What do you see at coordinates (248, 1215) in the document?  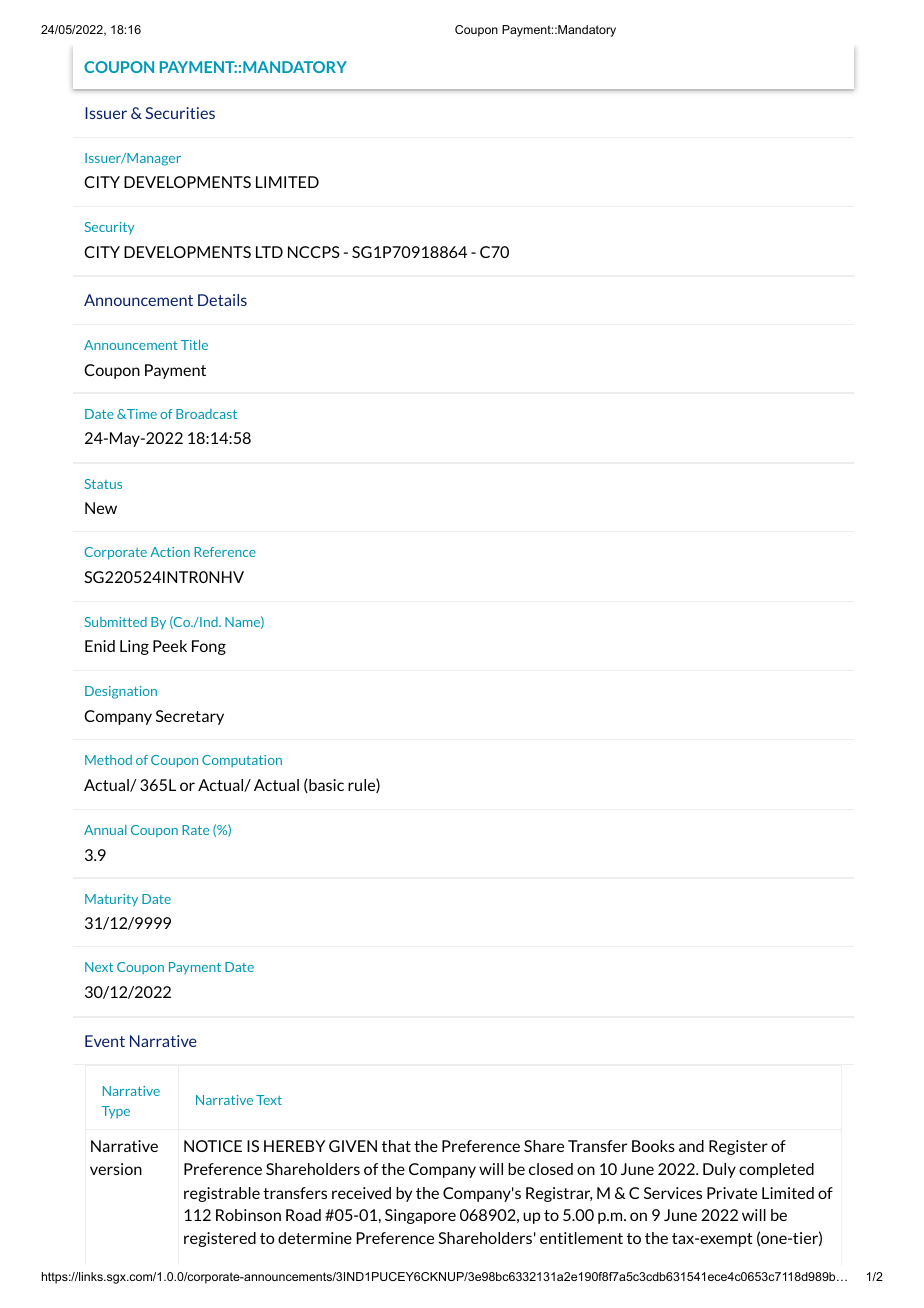 I see `Robinson` at bounding box center [248, 1215].
